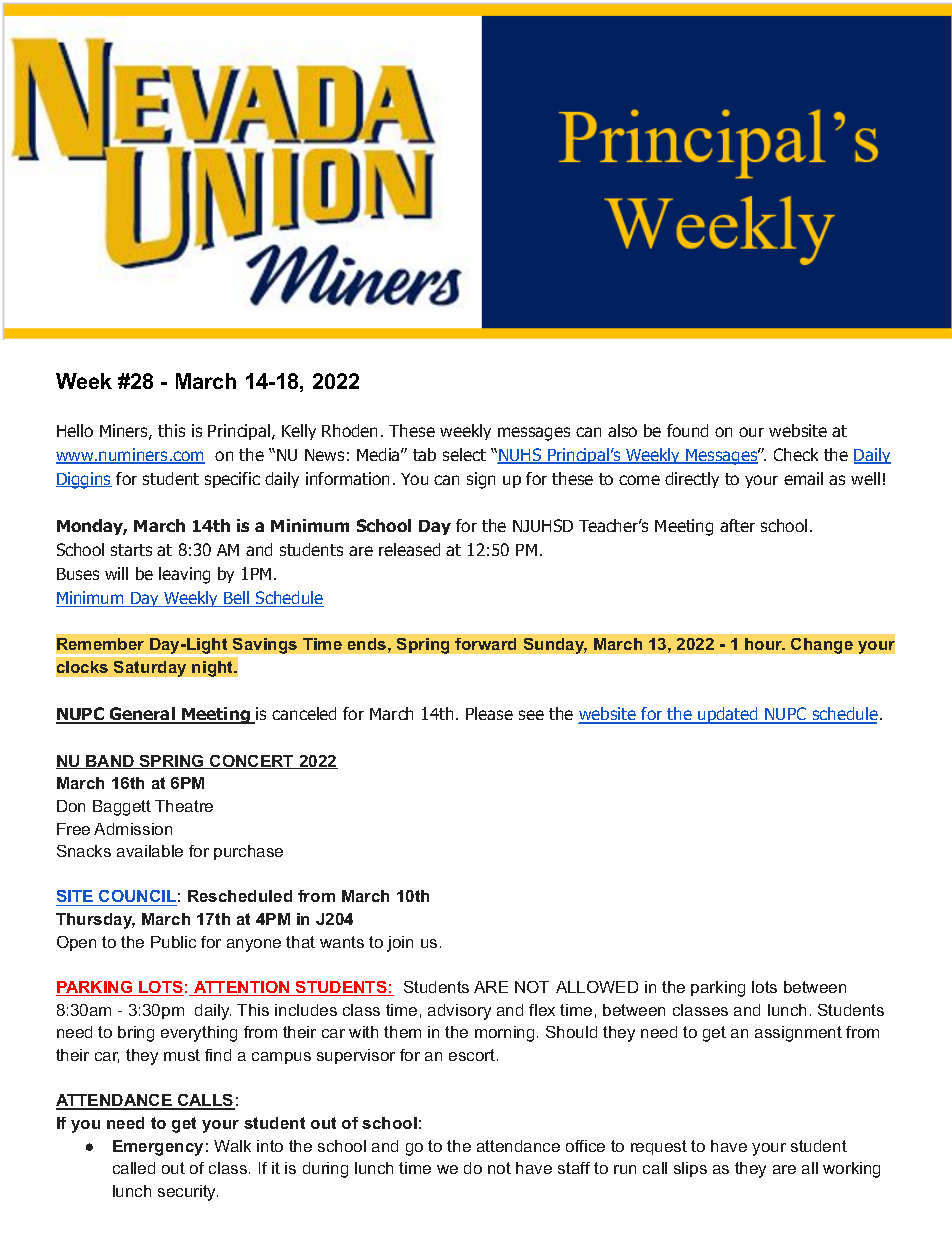 The height and width of the document is (1233, 952). Describe the element at coordinates (136, 1034) in the document. I see `bring` at that location.
